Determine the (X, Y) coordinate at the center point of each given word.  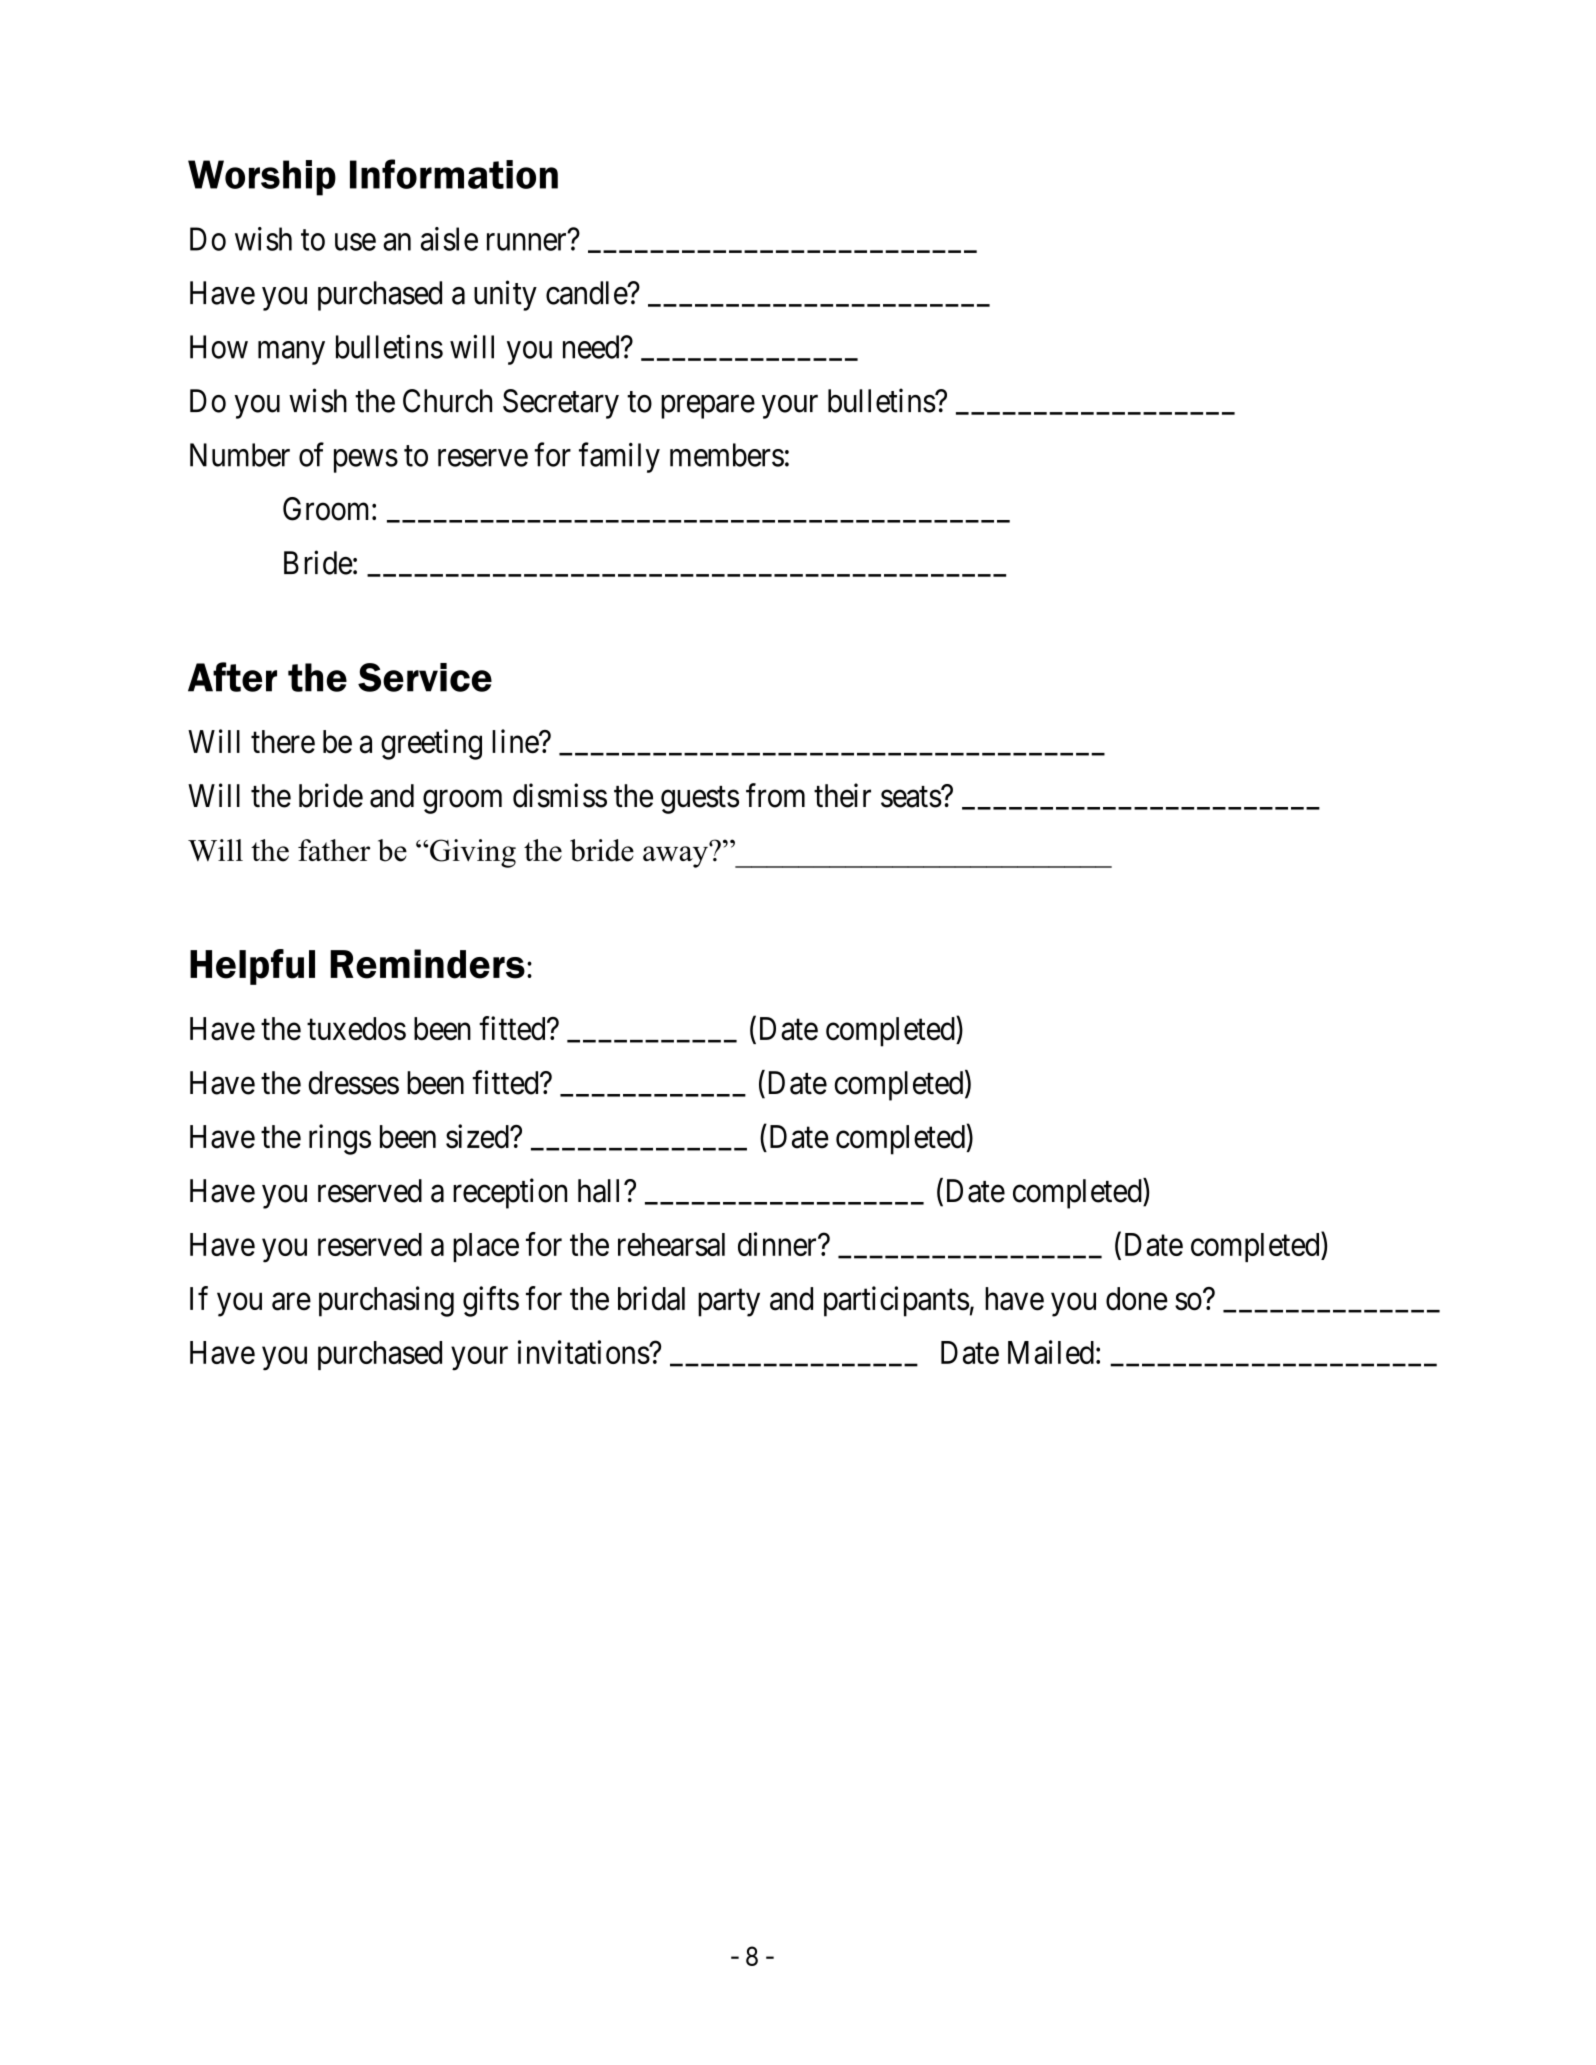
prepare (708, 407)
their (842, 795)
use (355, 242)
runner (528, 242)
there (283, 742)
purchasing (386, 1301)
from (775, 795)
